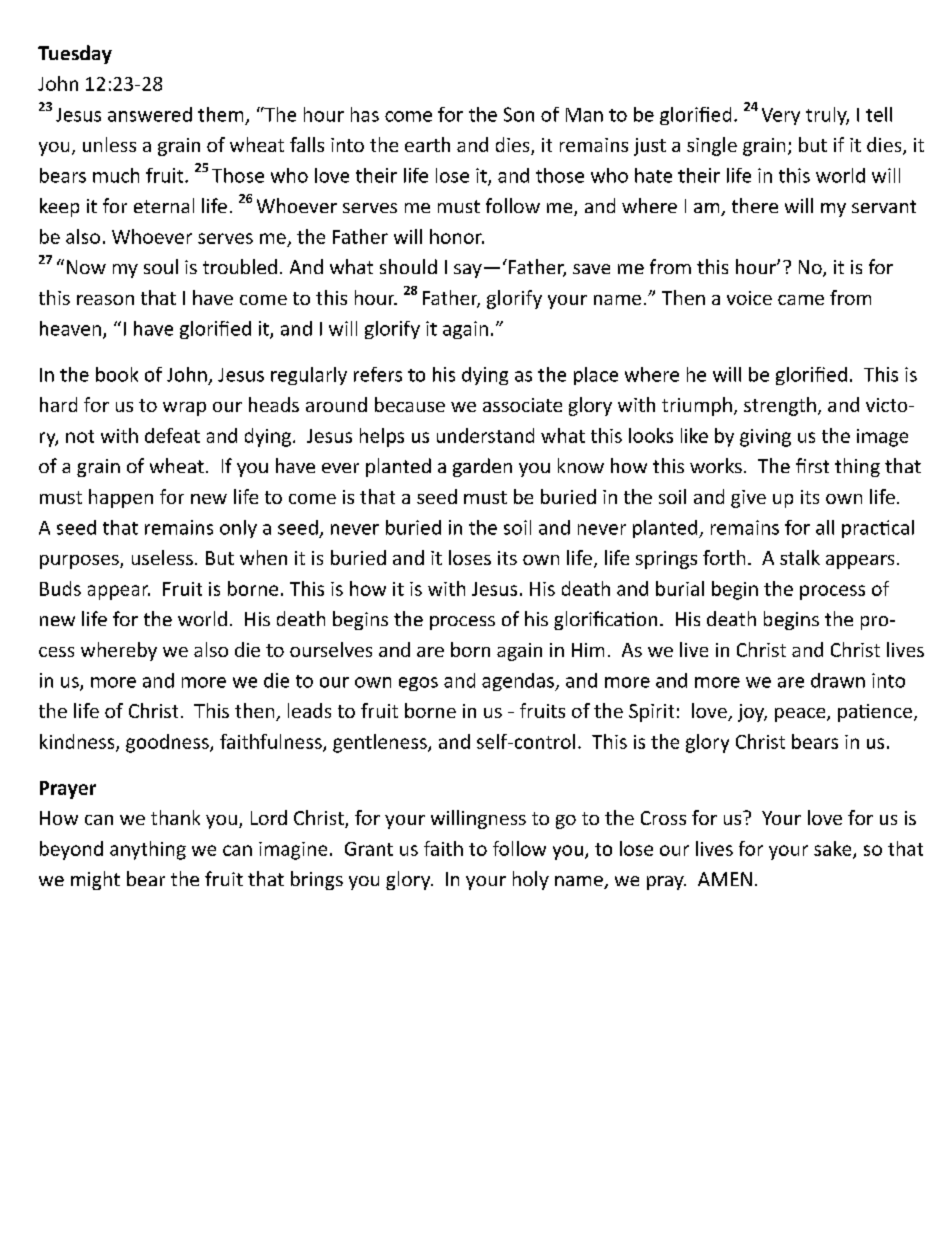 This page has height=1233, width=952. What do you see at coordinates (365, 114) in the page?
I see `has` at bounding box center [365, 114].
